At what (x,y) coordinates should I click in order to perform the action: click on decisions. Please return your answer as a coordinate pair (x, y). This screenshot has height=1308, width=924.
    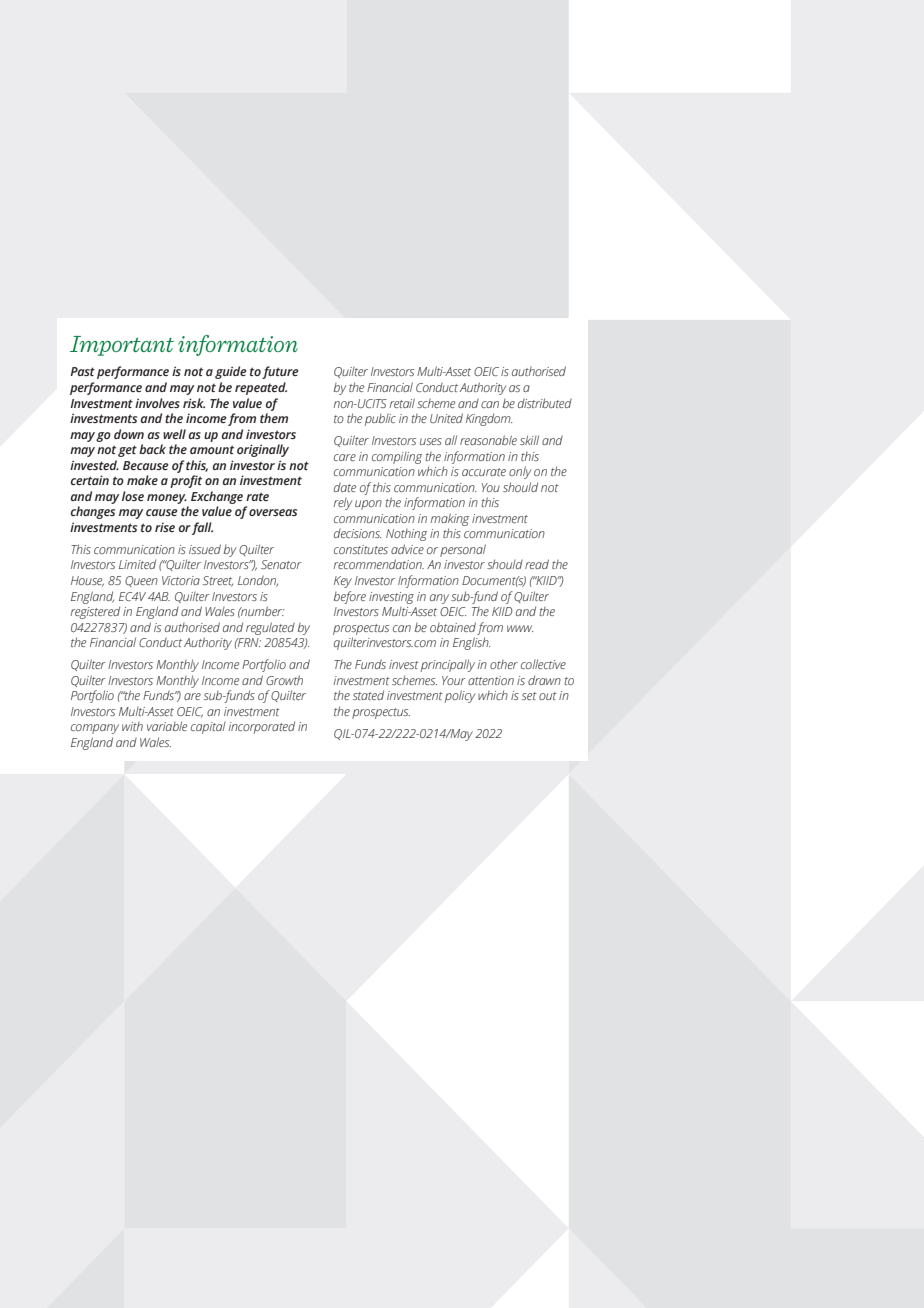
    Looking at the image, I should click on (357, 533).
